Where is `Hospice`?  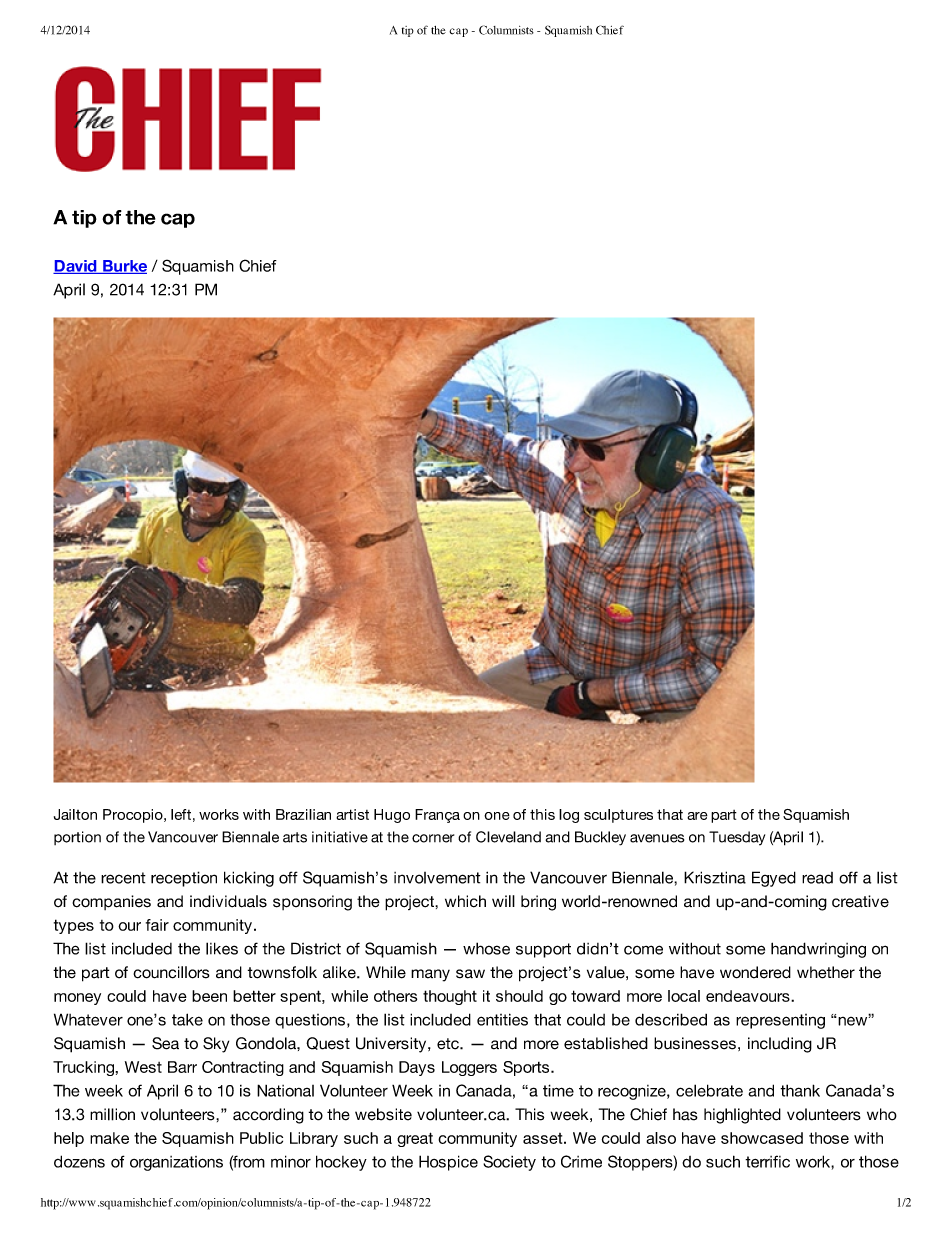 Hospice is located at coordinates (448, 1163).
